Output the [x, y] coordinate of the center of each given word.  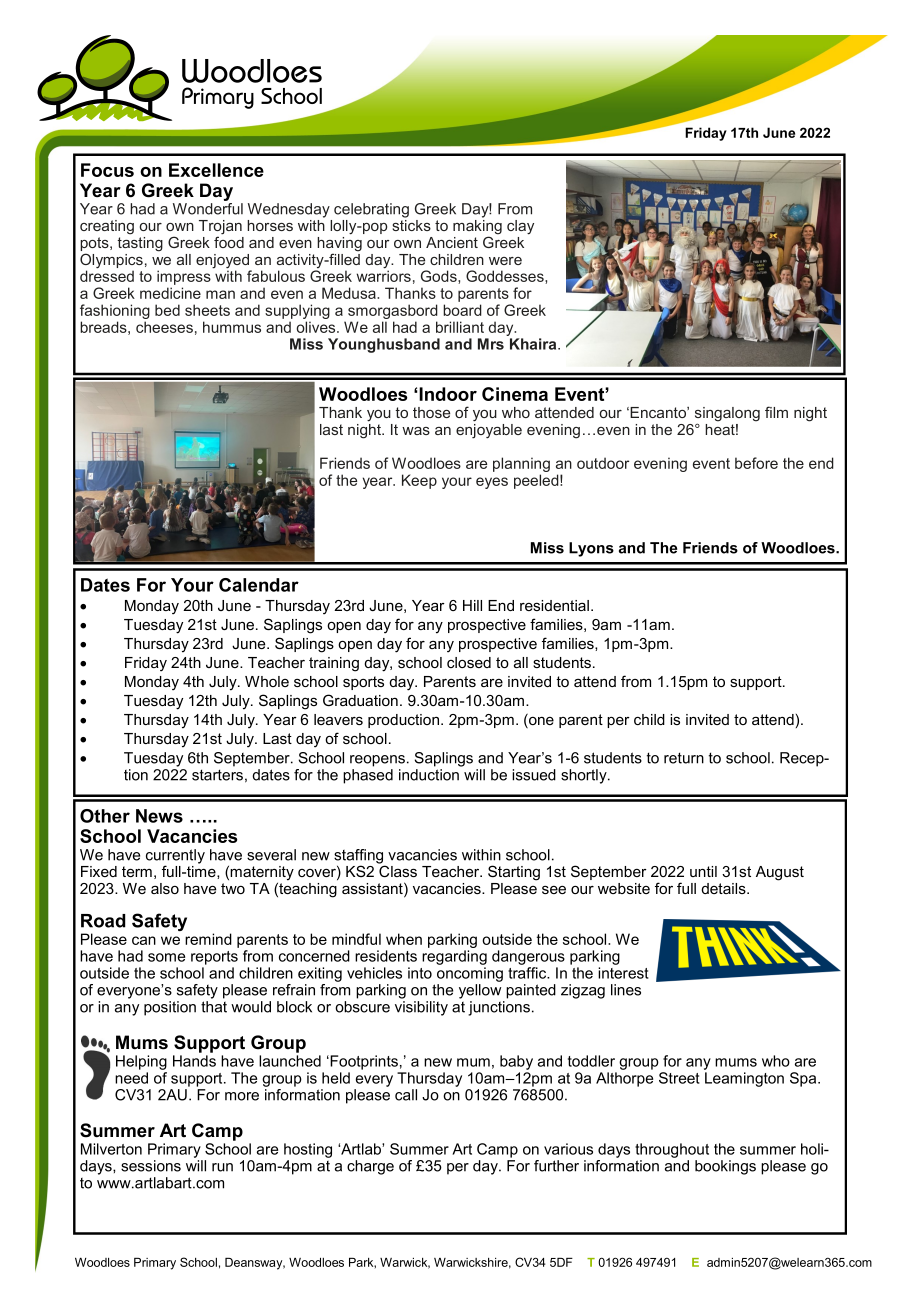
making [477, 227]
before [756, 463]
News [159, 816]
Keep [419, 481]
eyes [492, 483]
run [222, 1167]
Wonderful [208, 209]
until [703, 871]
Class [397, 870]
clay [520, 227]
